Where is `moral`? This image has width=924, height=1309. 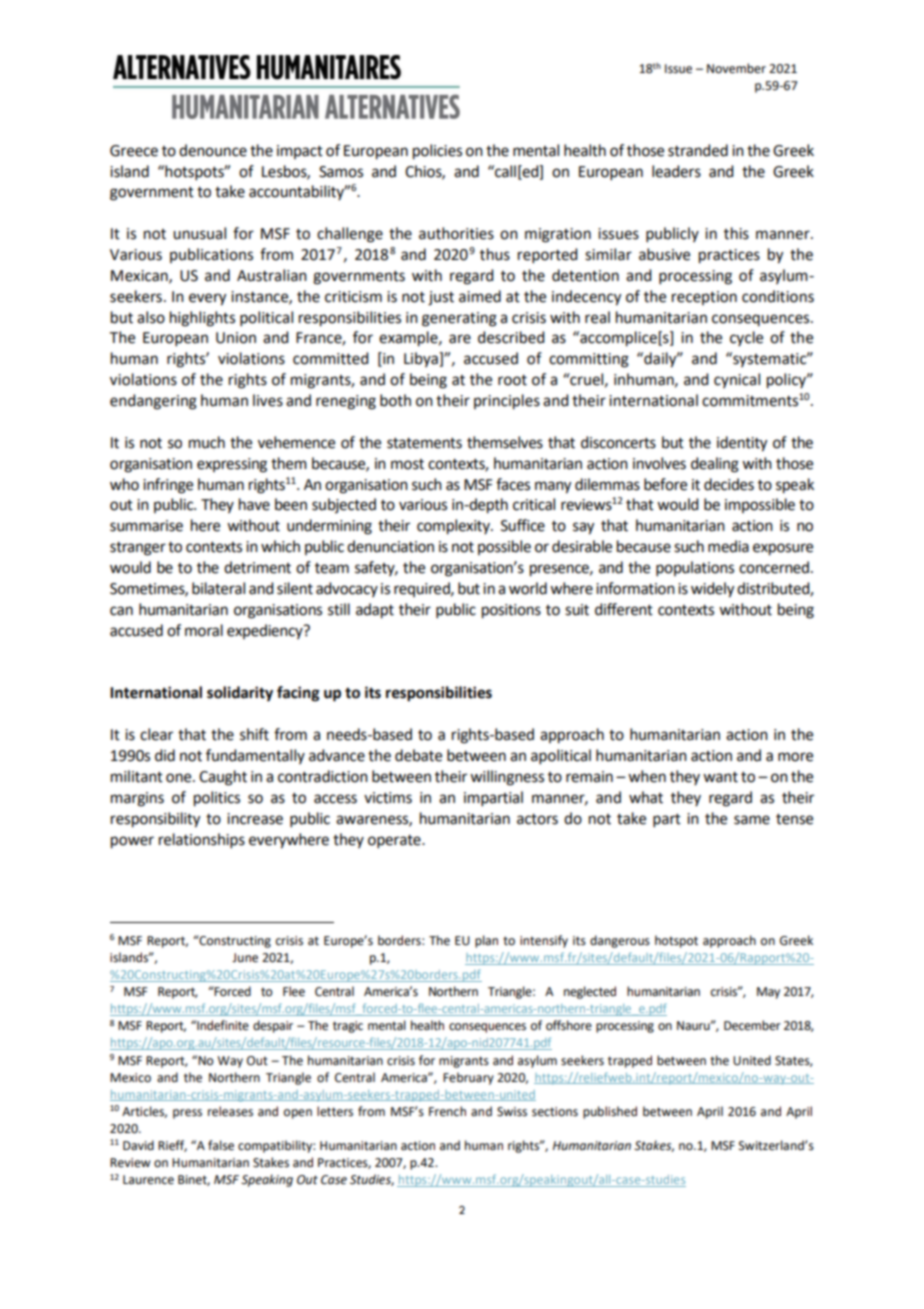 moral is located at coordinates (204, 630).
